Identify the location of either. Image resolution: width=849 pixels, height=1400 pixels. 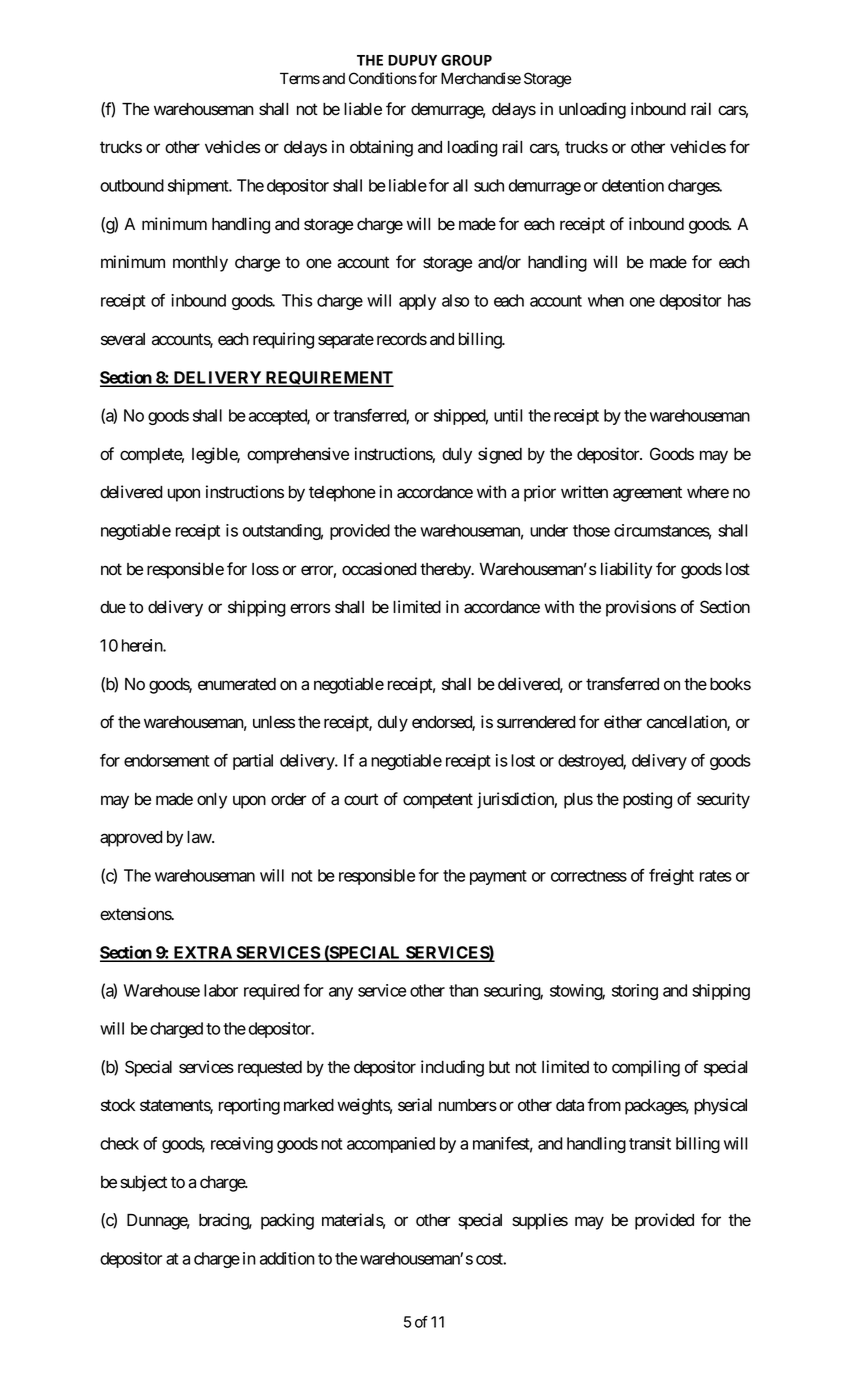
(623, 722).
